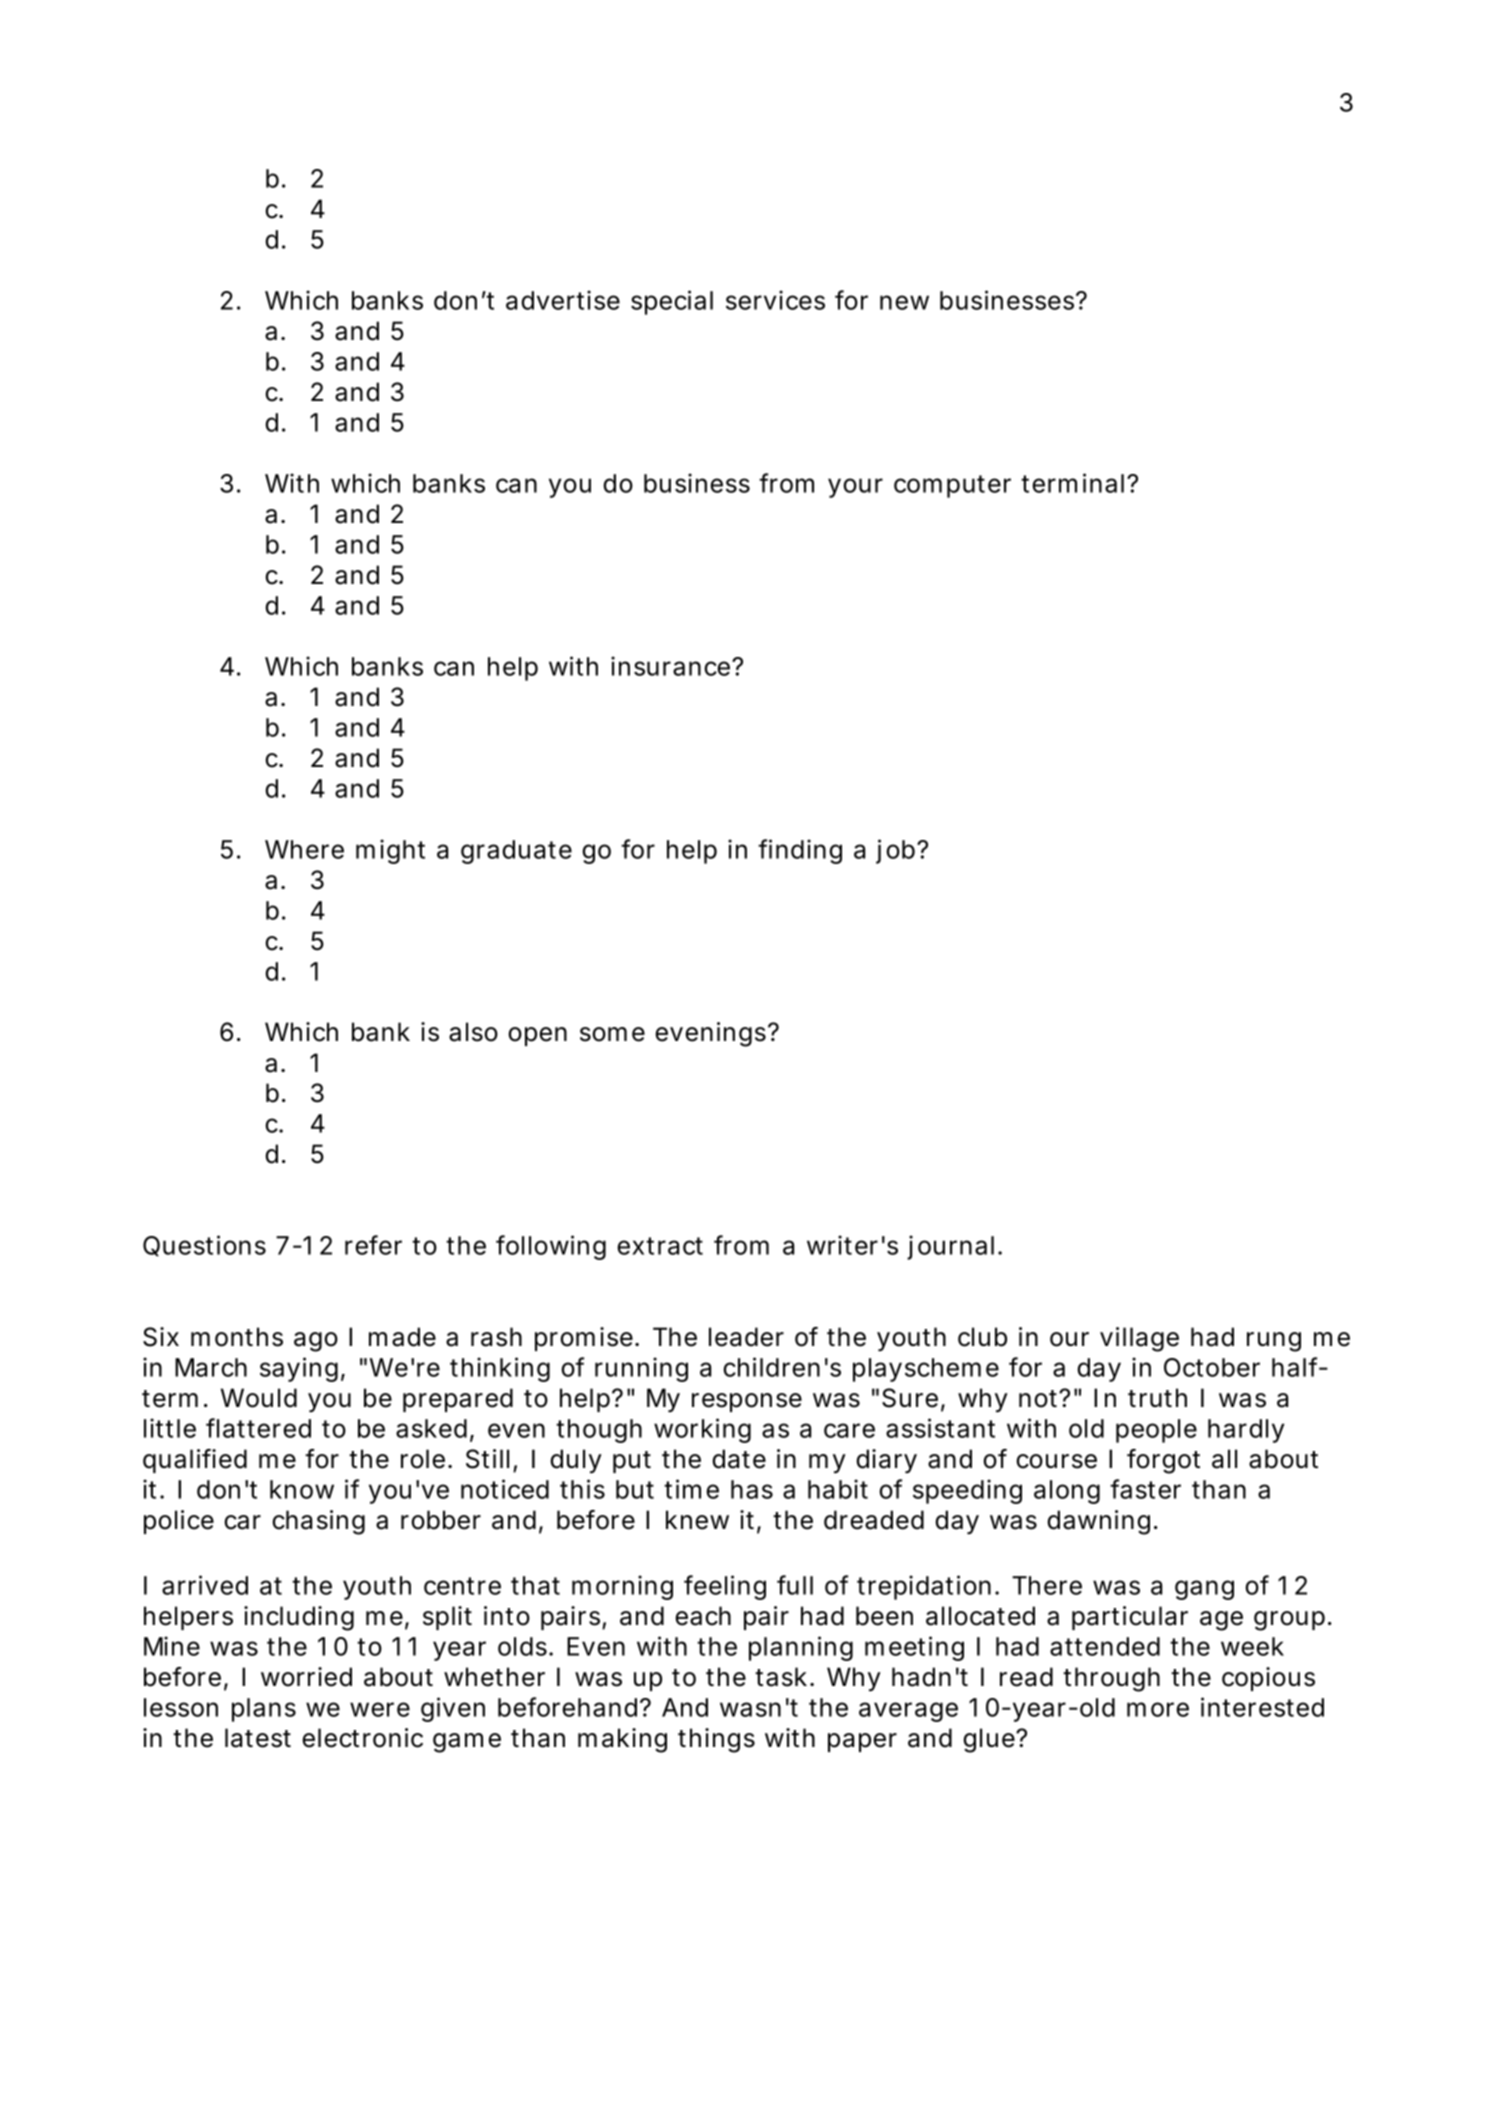  Describe the element at coordinates (952, 486) in the screenshot. I see `computer` at that location.
